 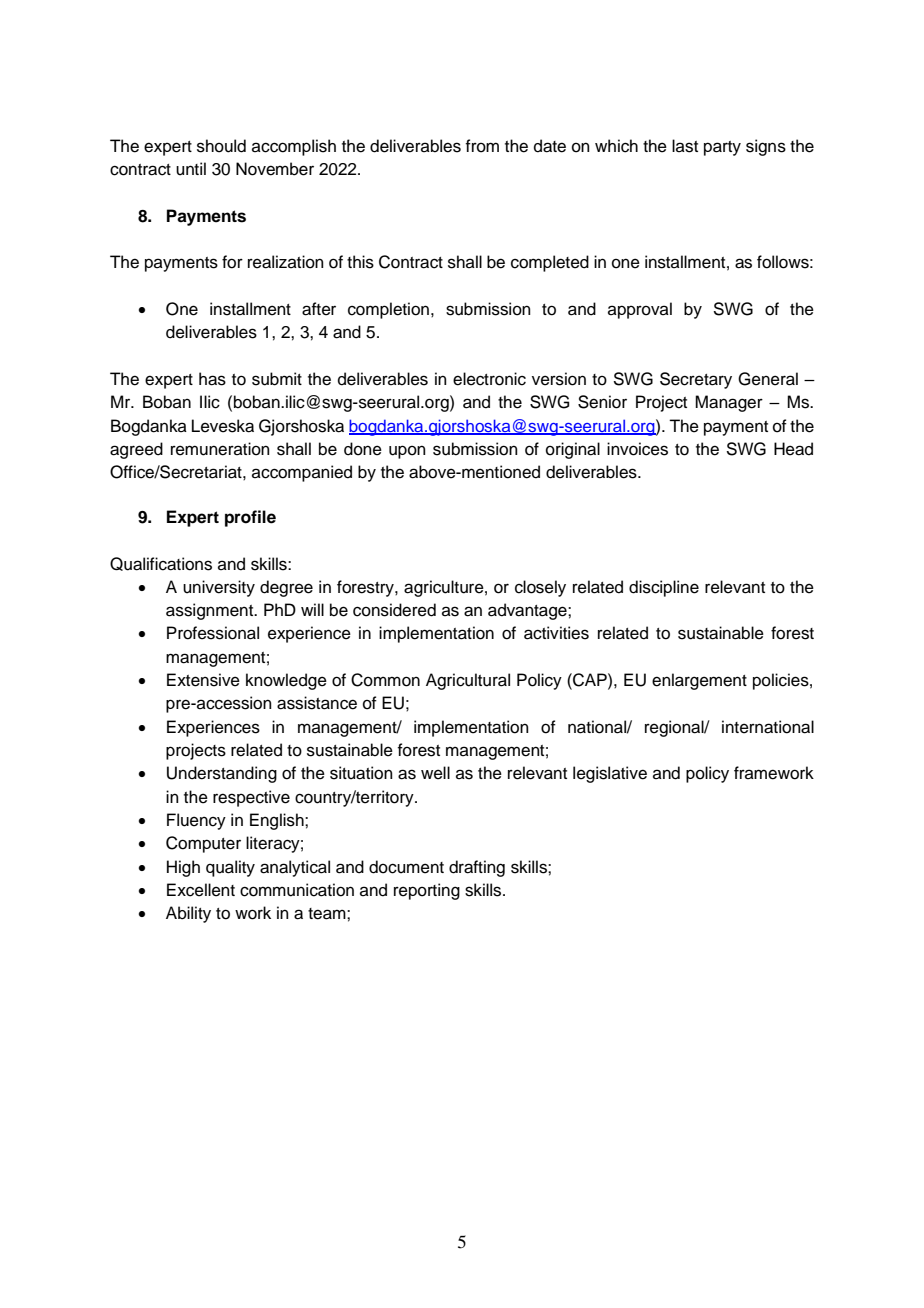 I want to click on until, so click(x=191, y=169).
